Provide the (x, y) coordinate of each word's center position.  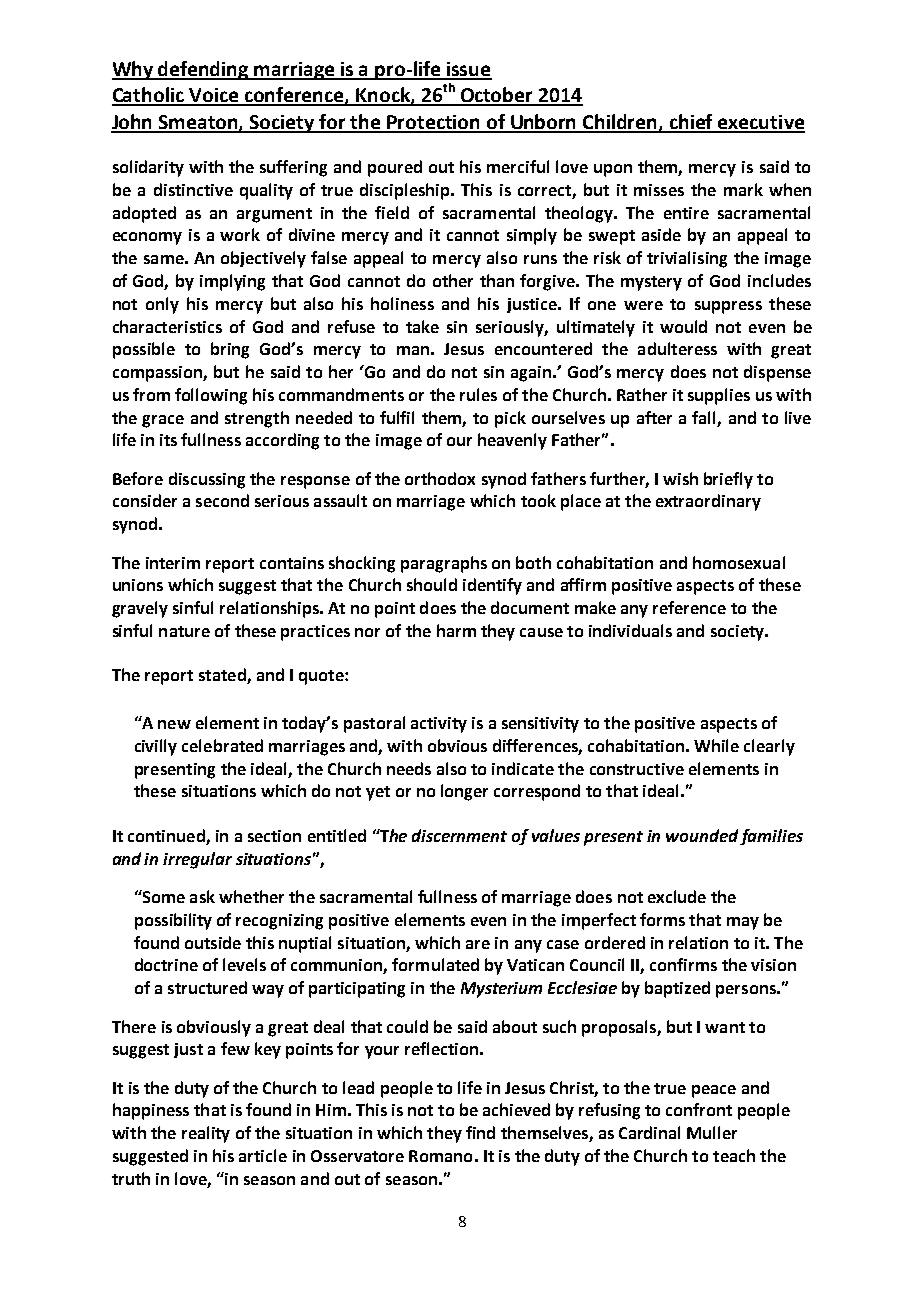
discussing (207, 480)
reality (206, 1134)
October (497, 96)
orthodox (440, 478)
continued (167, 837)
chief (692, 123)
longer (464, 792)
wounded (702, 835)
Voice (214, 96)
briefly (728, 480)
